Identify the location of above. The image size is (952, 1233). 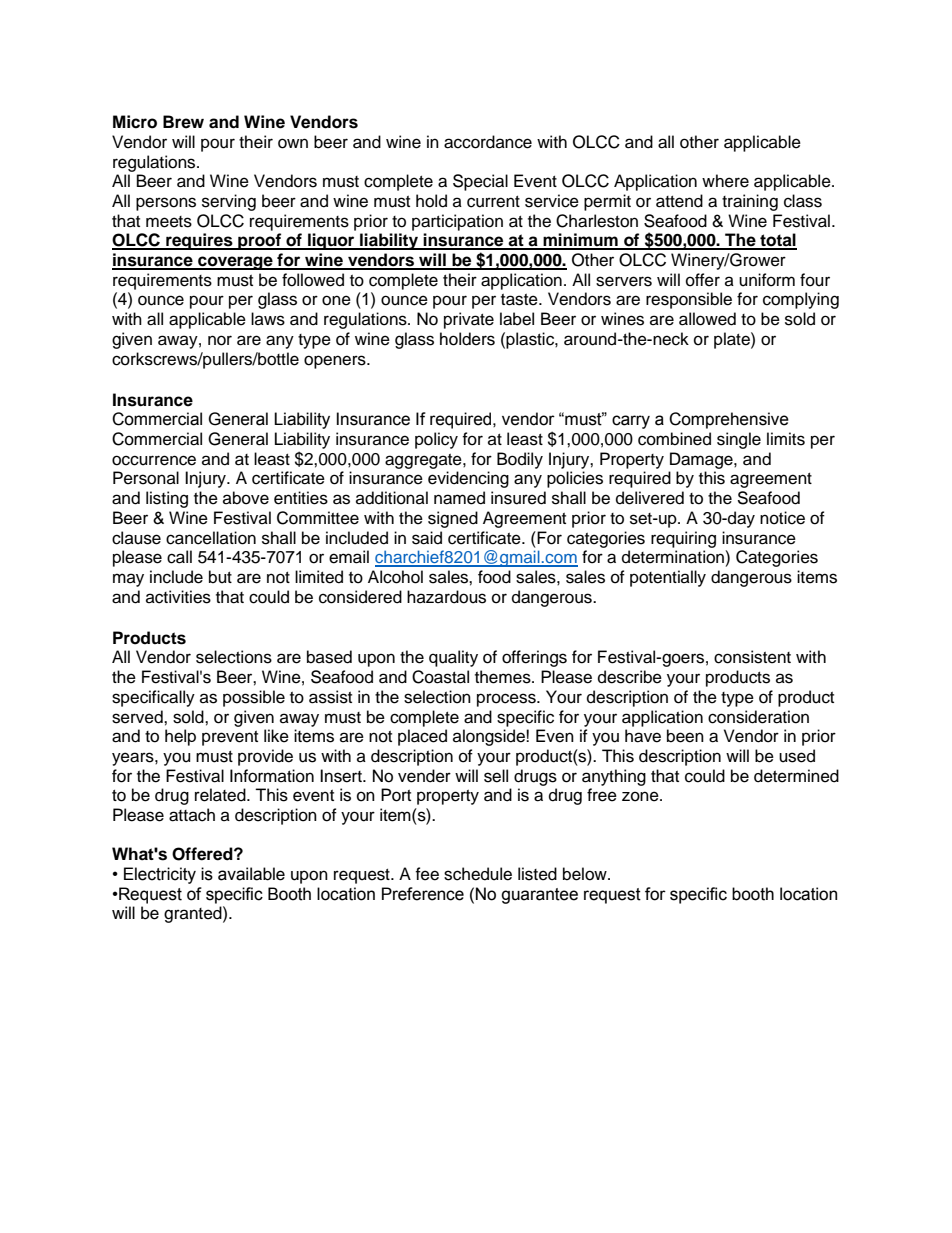
(246, 498).
